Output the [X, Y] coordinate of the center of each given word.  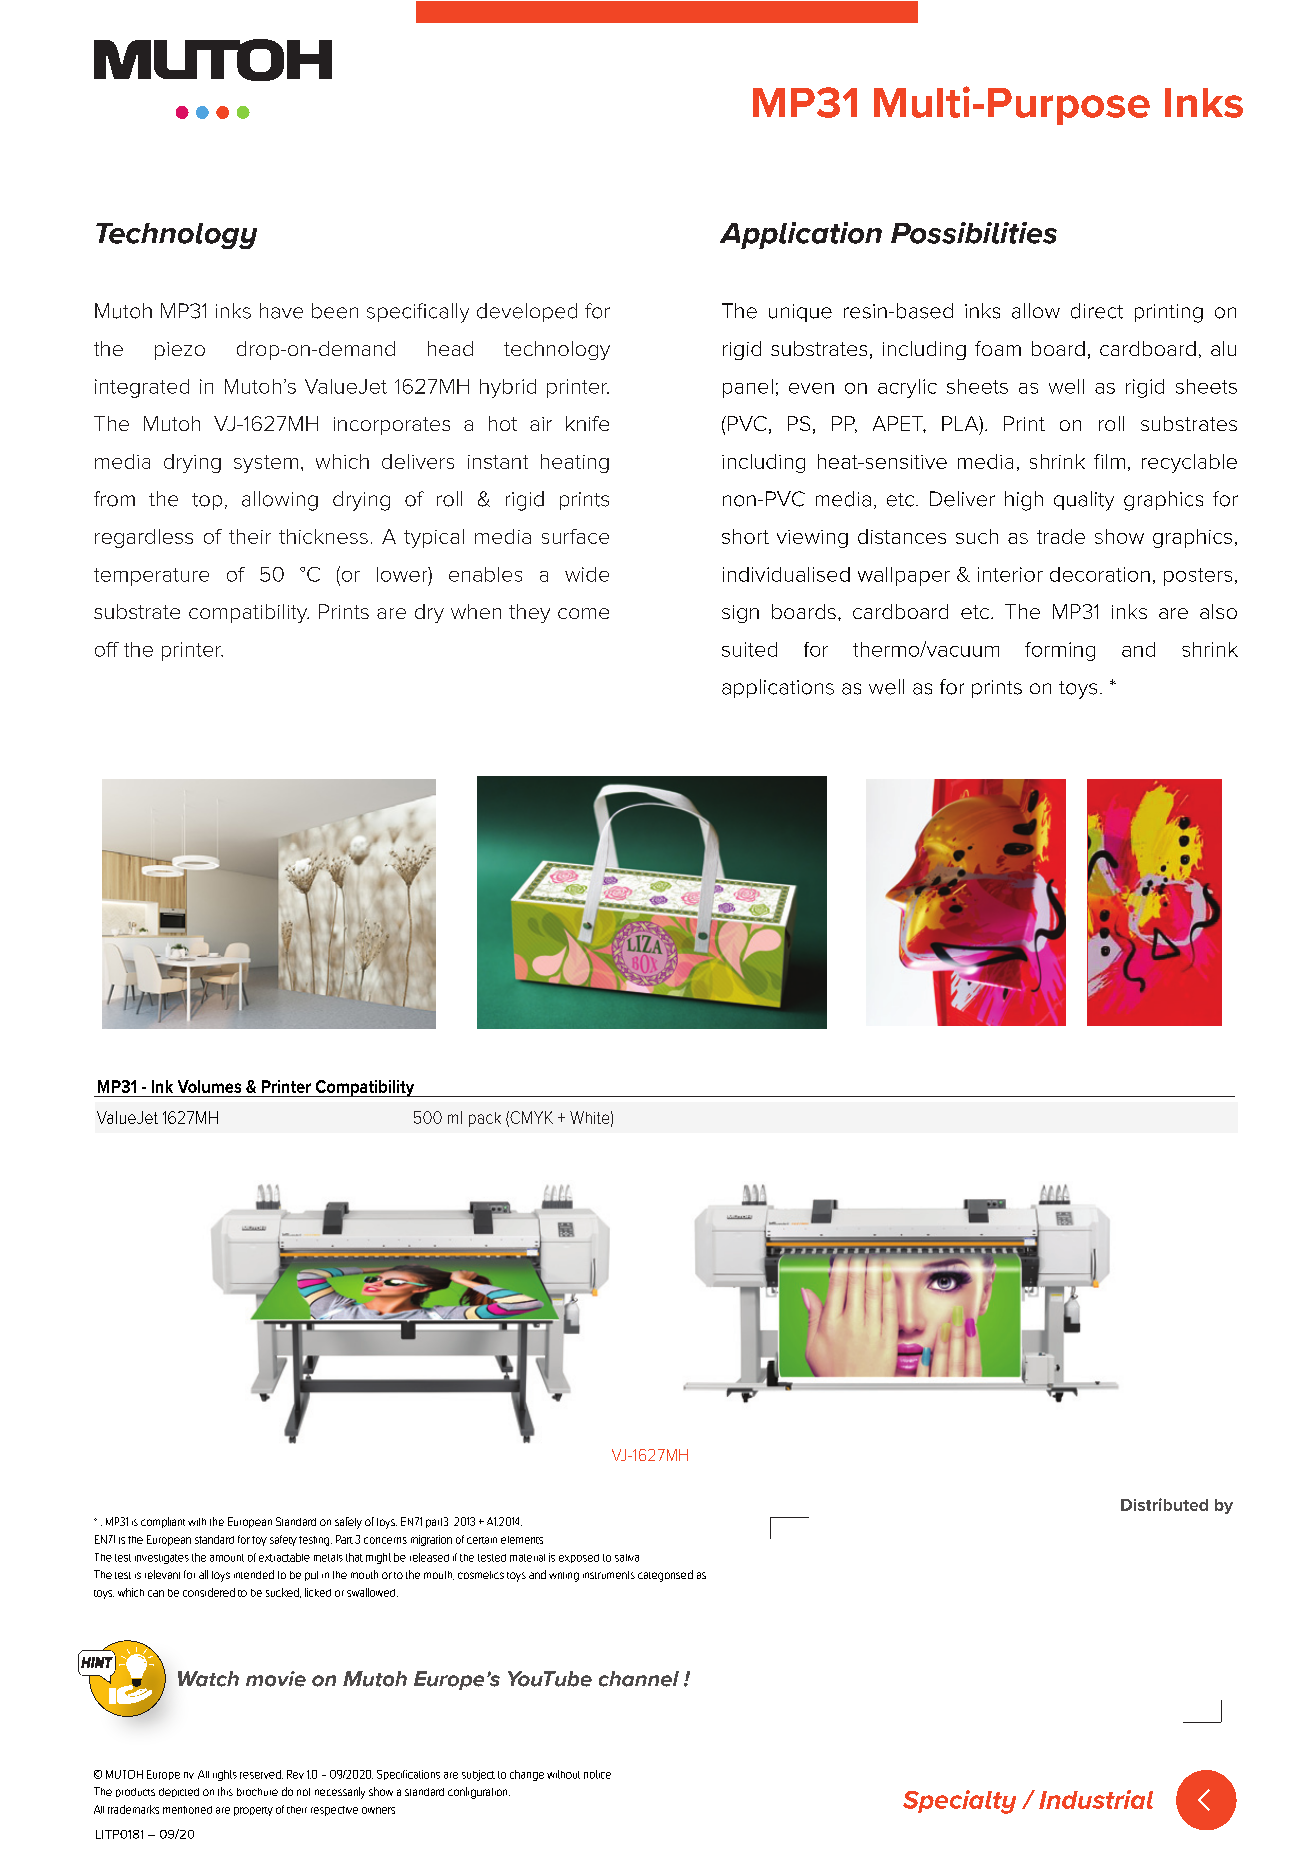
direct [1097, 311]
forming [1060, 651]
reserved [261, 1774]
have [281, 311]
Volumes [209, 1086]
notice [597, 1774]
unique [800, 313]
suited [749, 649]
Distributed [1164, 1504]
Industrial [1096, 1799]
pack [485, 1119]
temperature [151, 577]
